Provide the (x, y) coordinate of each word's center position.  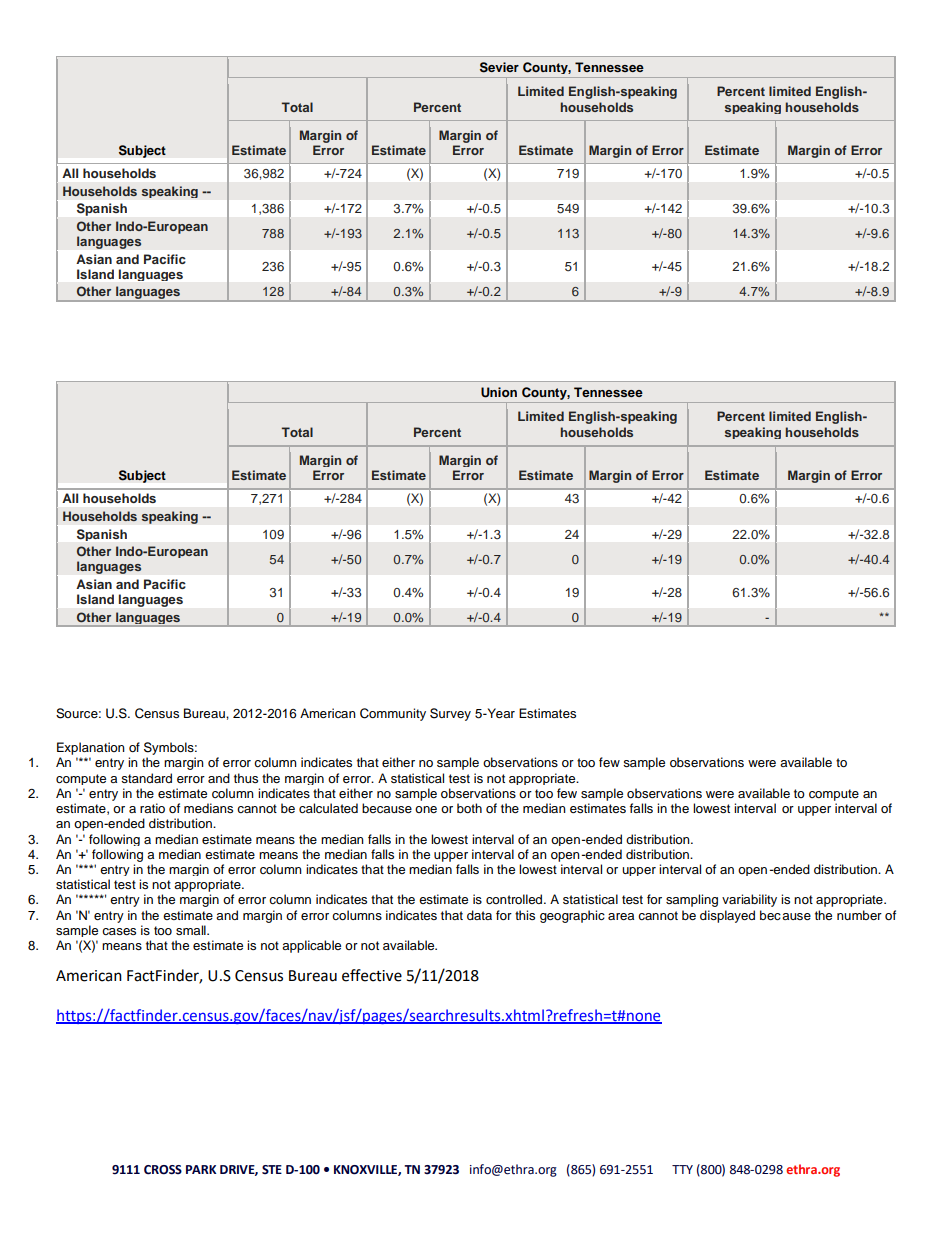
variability (749, 900)
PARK (201, 1169)
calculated (328, 808)
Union (499, 392)
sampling (692, 900)
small (192, 930)
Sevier (499, 67)
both (469, 808)
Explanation (91, 750)
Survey (450, 714)
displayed (727, 916)
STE (272, 1169)
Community (393, 714)
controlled (515, 899)
